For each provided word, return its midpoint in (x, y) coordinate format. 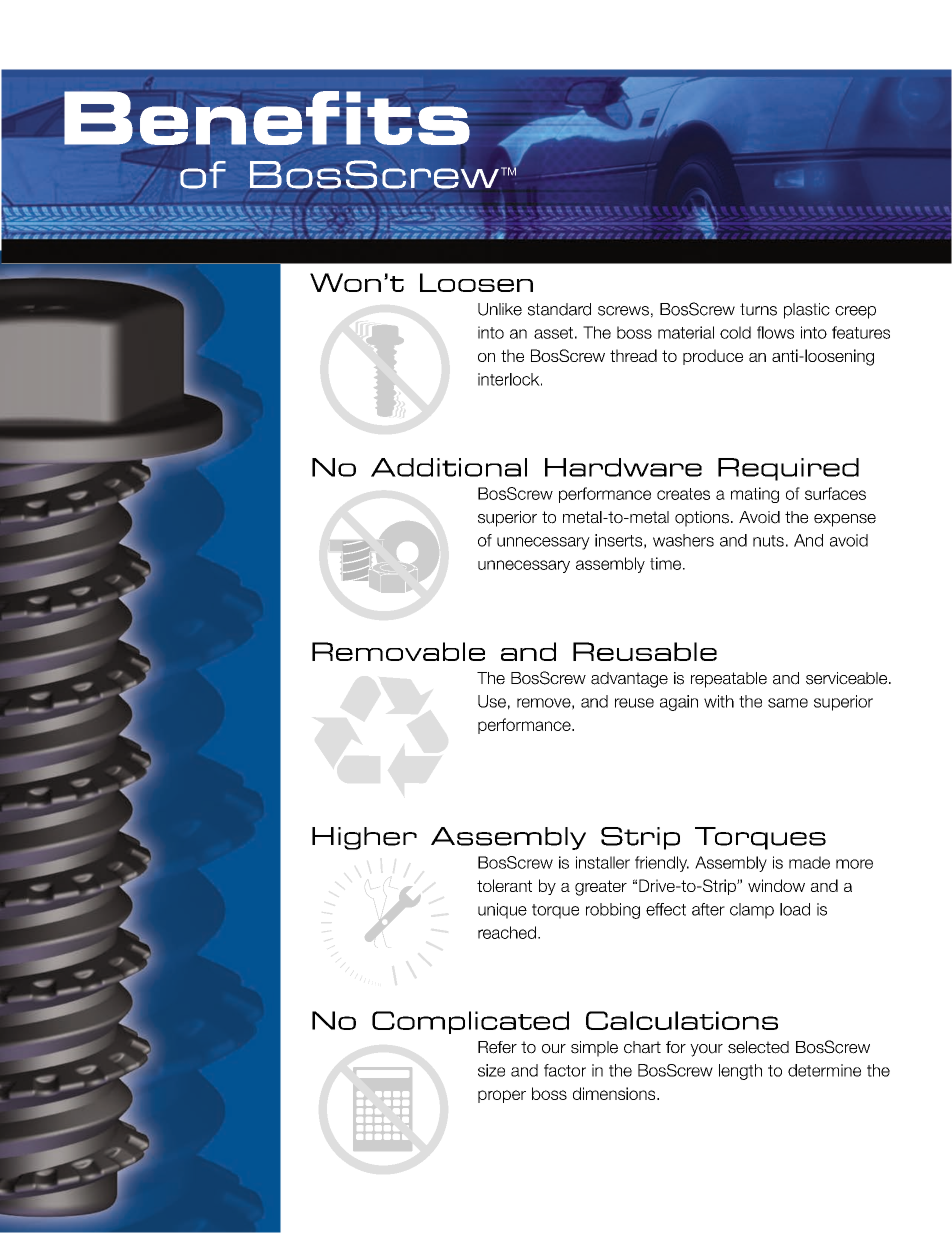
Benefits (267, 119)
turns (758, 309)
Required (788, 469)
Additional (449, 467)
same (788, 703)
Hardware (623, 467)
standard (559, 309)
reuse (634, 703)
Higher (364, 838)
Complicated (470, 1022)
